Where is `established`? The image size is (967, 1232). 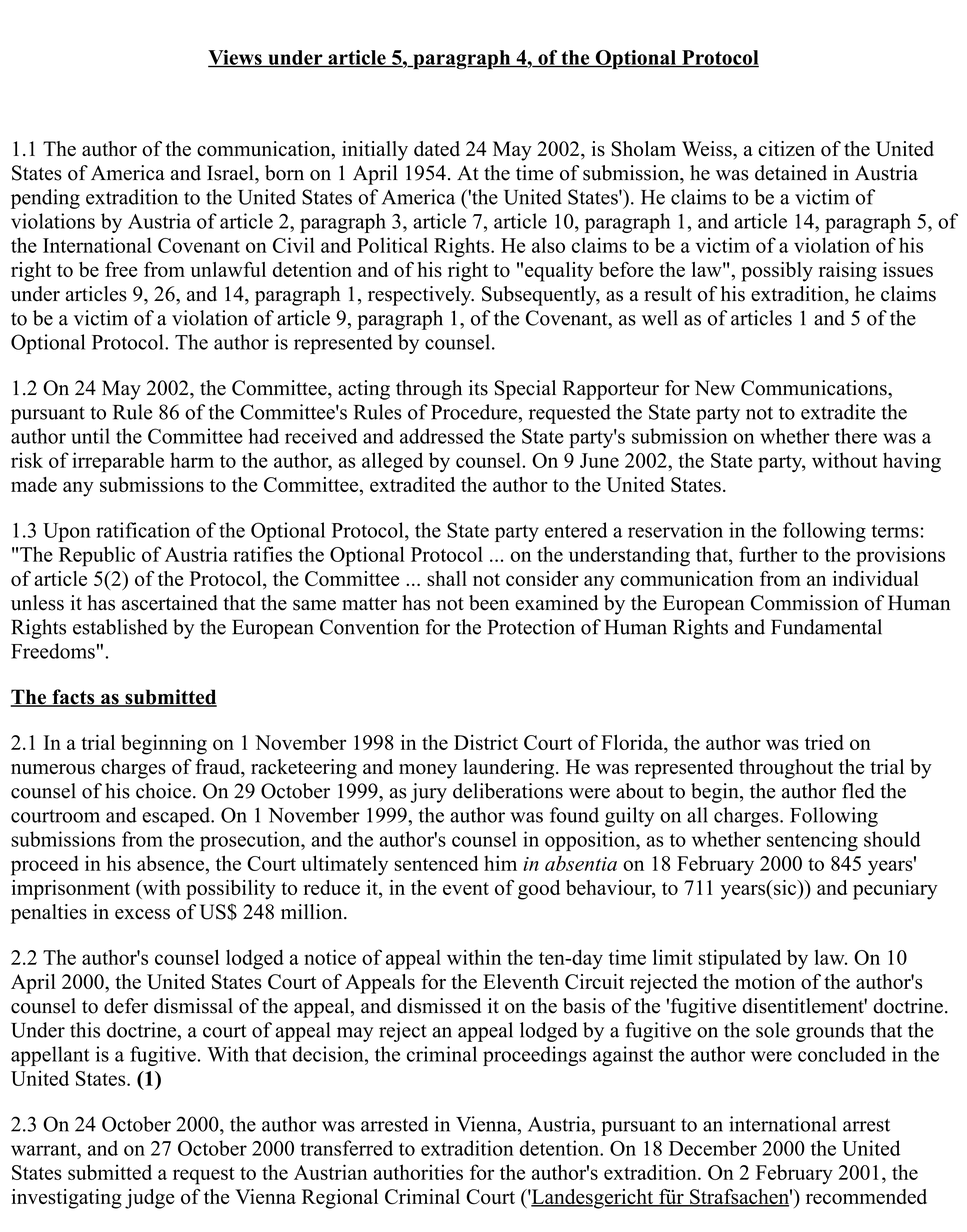
established is located at coordinates (120, 627).
